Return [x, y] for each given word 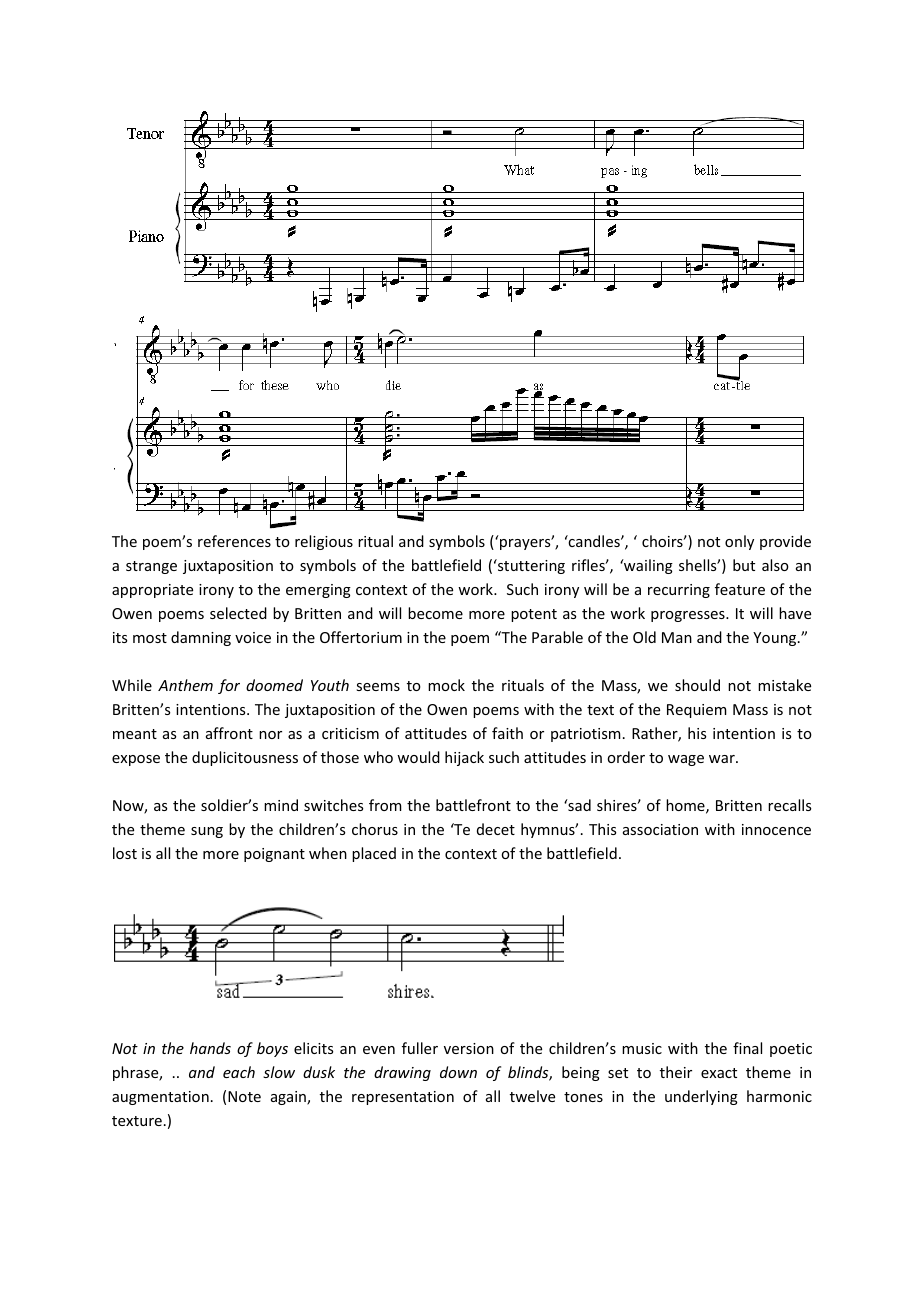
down [458, 1072]
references [234, 541]
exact [719, 1073]
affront [229, 733]
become [435, 613]
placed [374, 854]
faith [507, 733]
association [660, 829]
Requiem [697, 711]
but [744, 565]
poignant [274, 855]
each [239, 1072]
